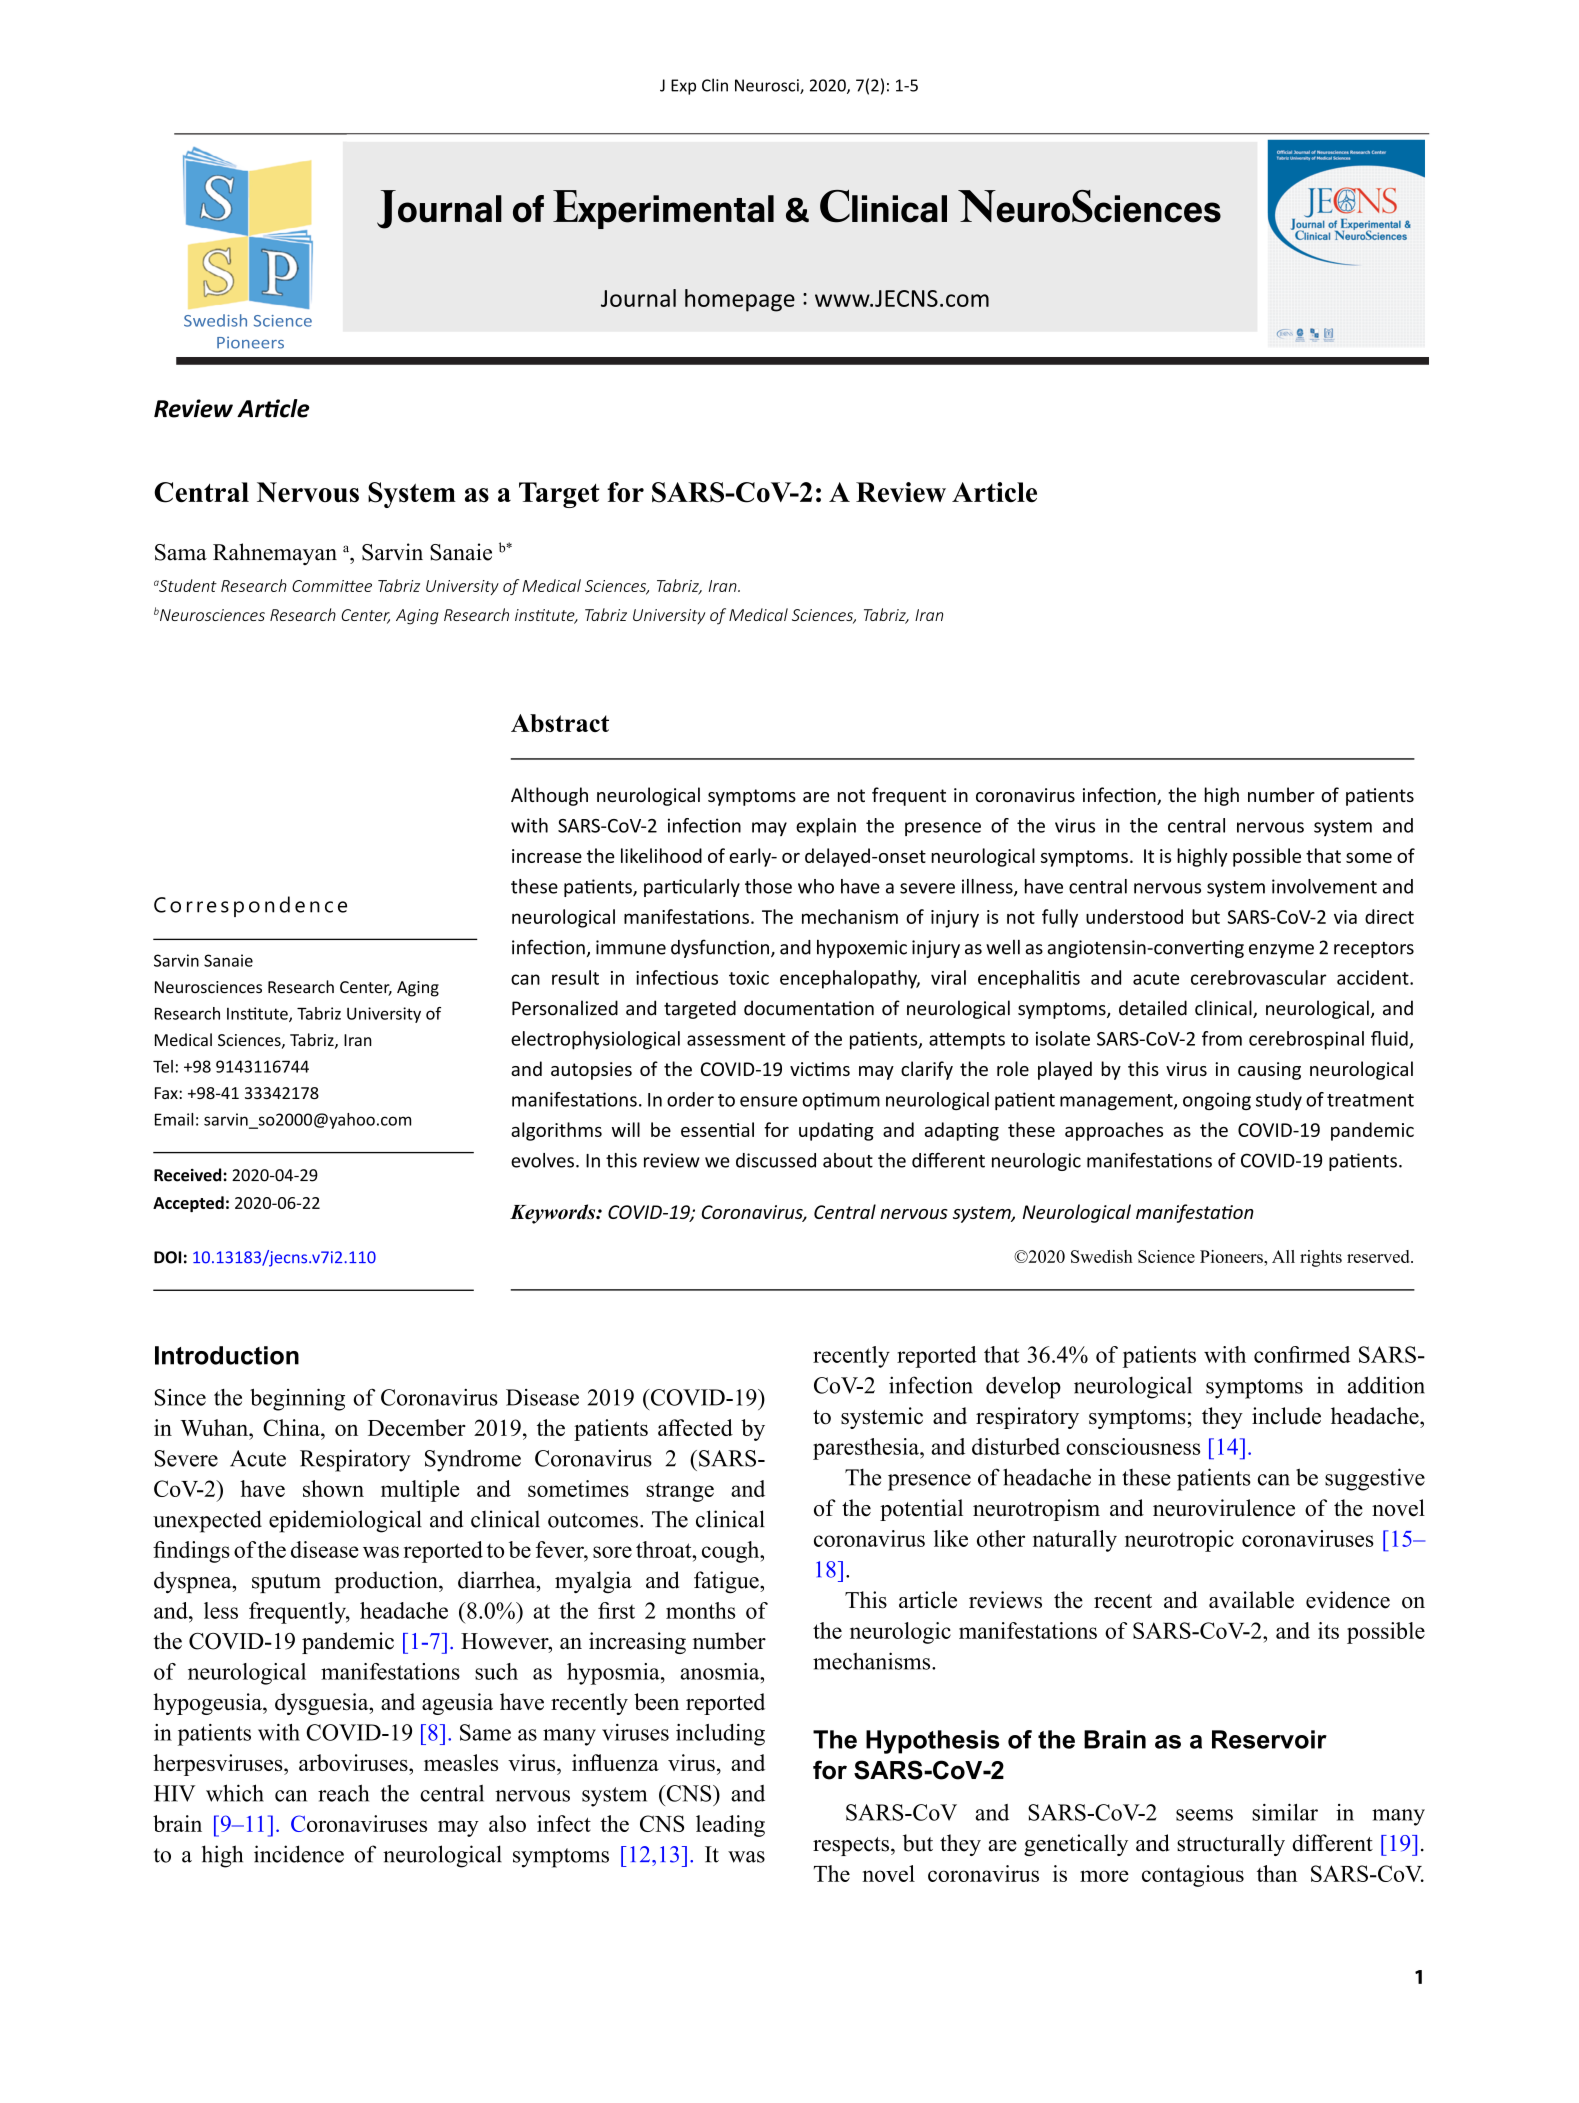  What do you see at coordinates (638, 298) in the page?
I see `Journal` at bounding box center [638, 298].
